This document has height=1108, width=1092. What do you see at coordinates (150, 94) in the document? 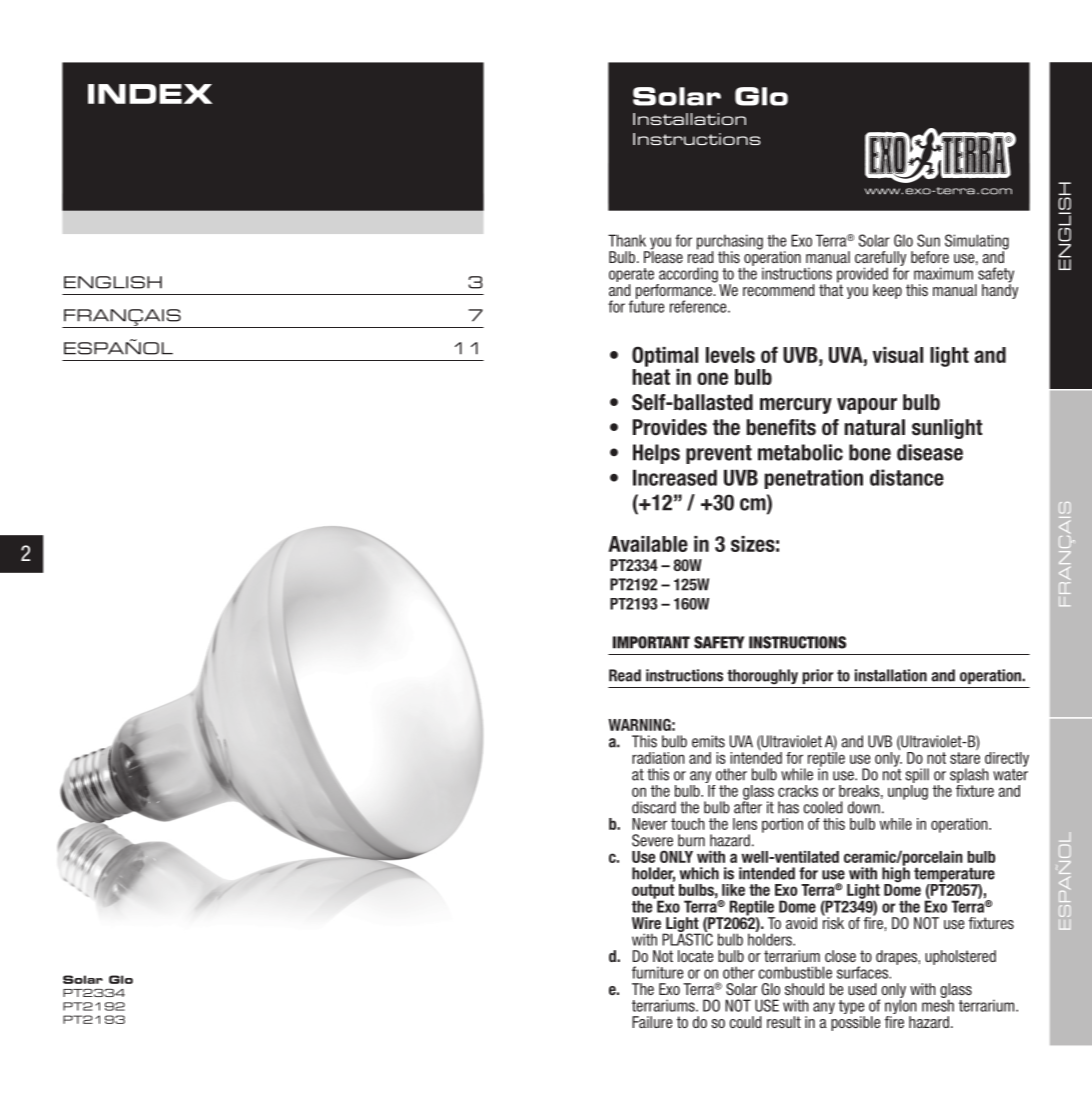
I see `INDEX` at bounding box center [150, 94].
